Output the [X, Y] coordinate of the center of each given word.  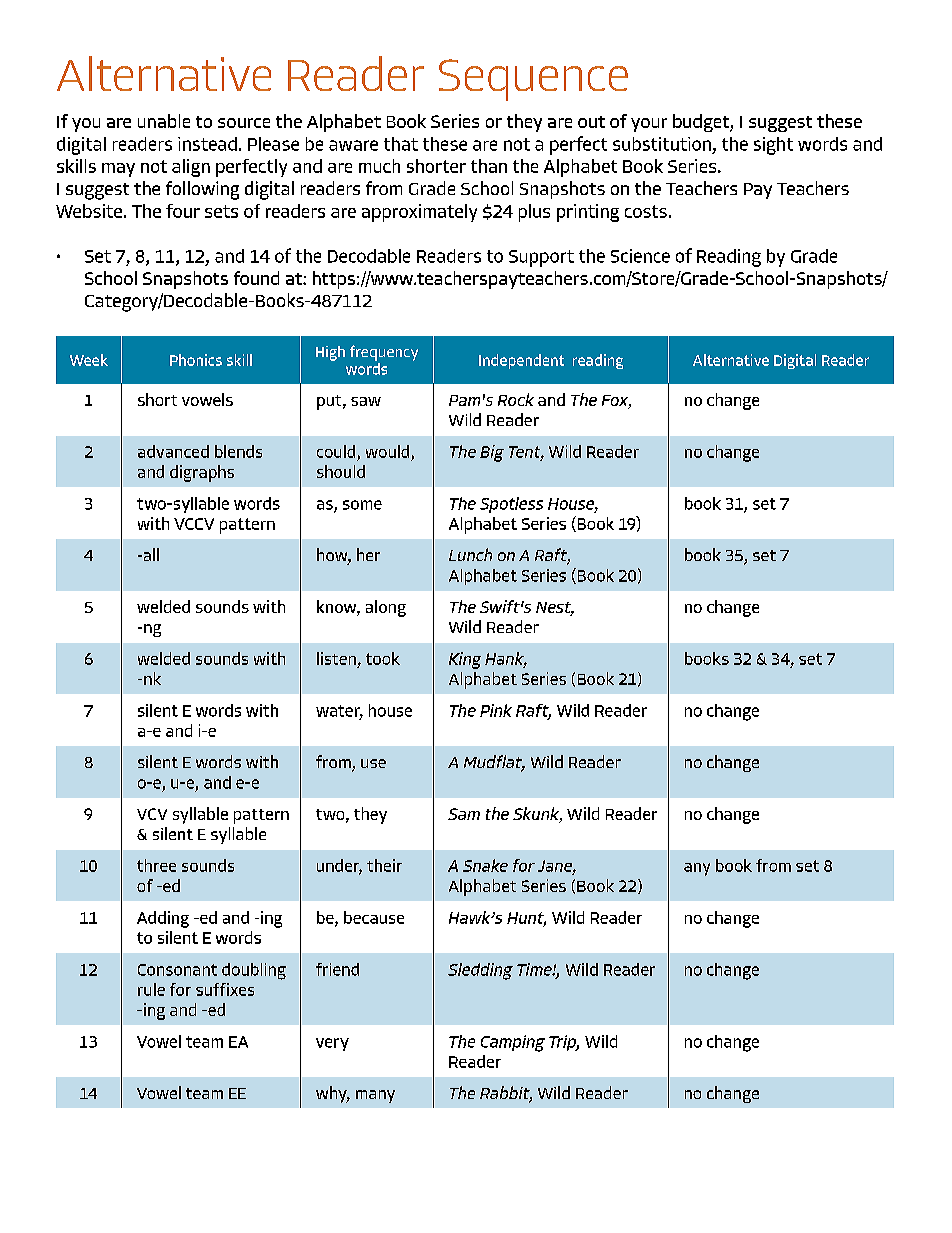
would [387, 451]
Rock [516, 399]
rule [151, 989]
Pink [496, 710]
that [401, 144]
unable [164, 121]
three [156, 865]
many [375, 1096]
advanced [173, 451]
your [649, 125]
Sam [464, 814]
